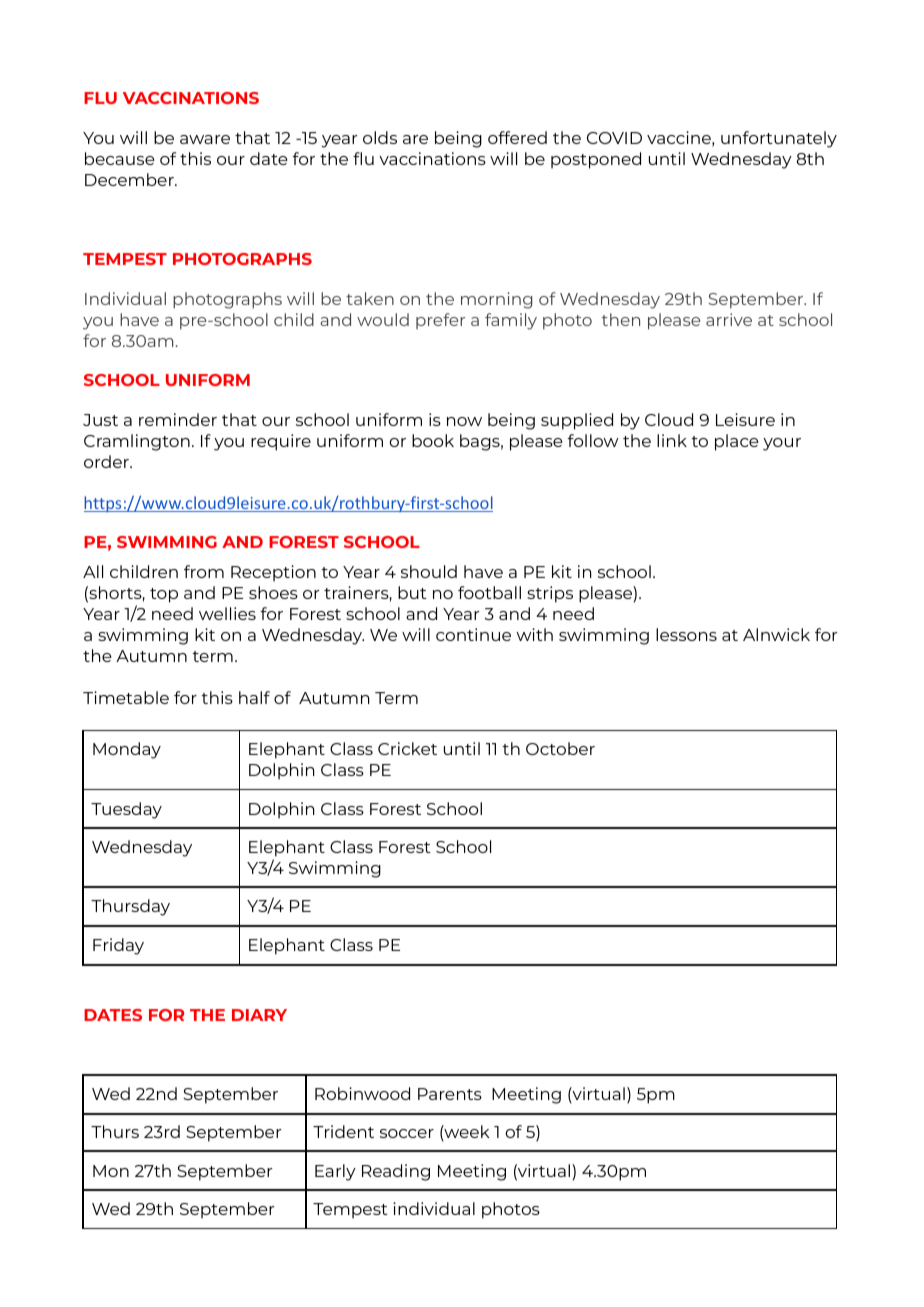 This image has height=1307, width=924. What do you see at coordinates (335, 1172) in the image?
I see `Early` at bounding box center [335, 1172].
